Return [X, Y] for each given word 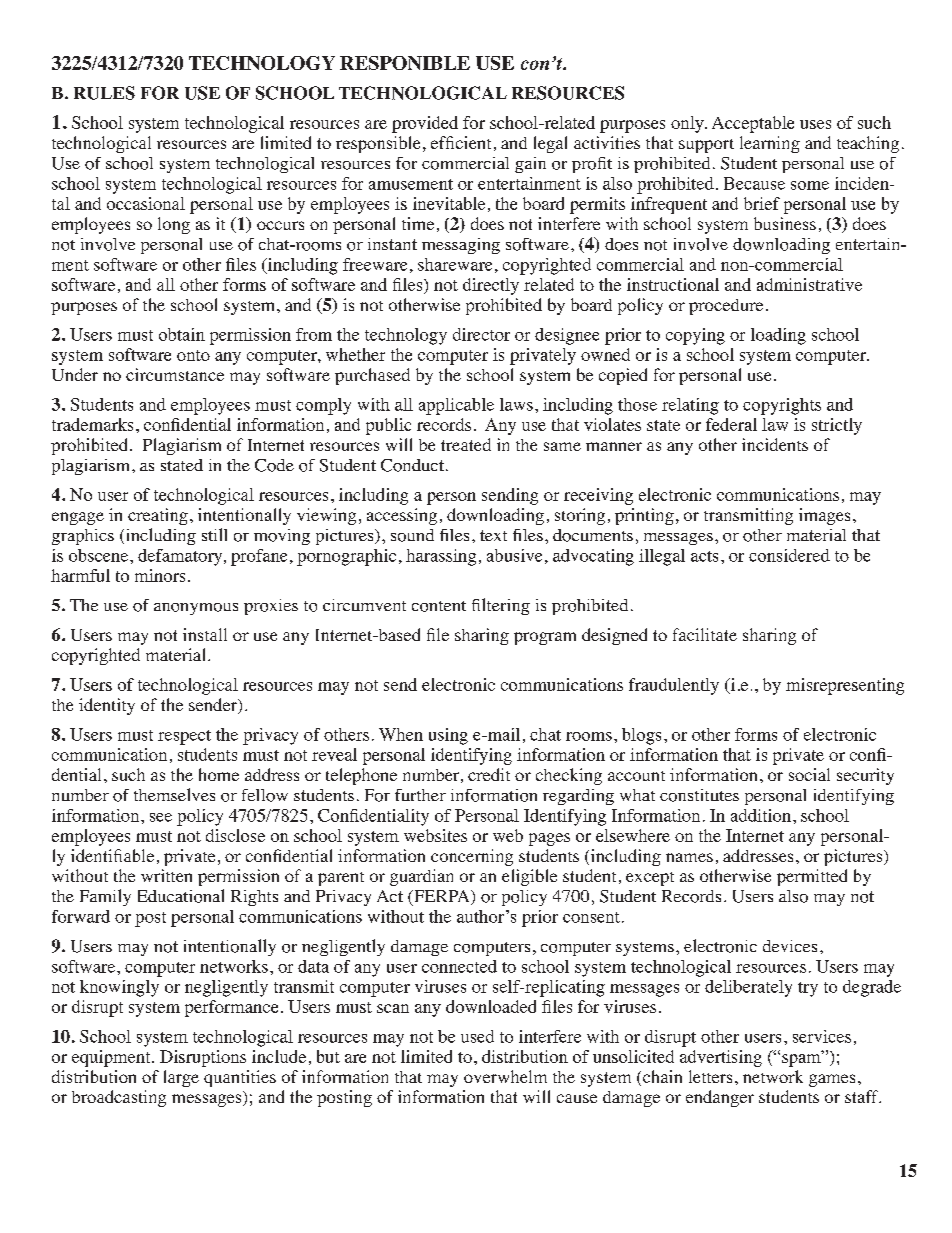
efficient [461, 142]
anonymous [196, 609]
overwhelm [505, 1076]
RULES [104, 93]
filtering [501, 606]
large [181, 1078]
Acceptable [753, 124]
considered [789, 555]
